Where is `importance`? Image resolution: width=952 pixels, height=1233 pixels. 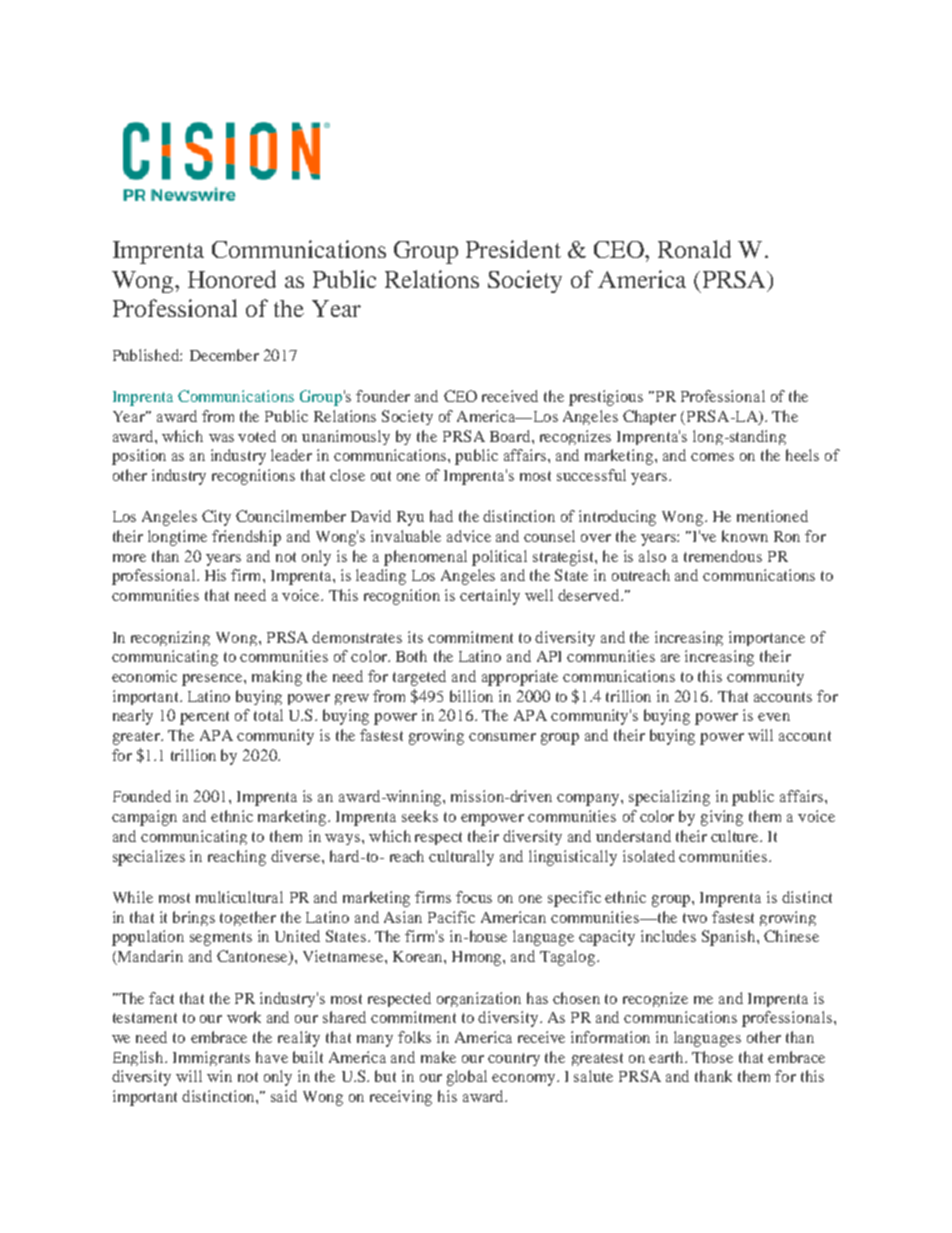 importance is located at coordinates (767, 638).
